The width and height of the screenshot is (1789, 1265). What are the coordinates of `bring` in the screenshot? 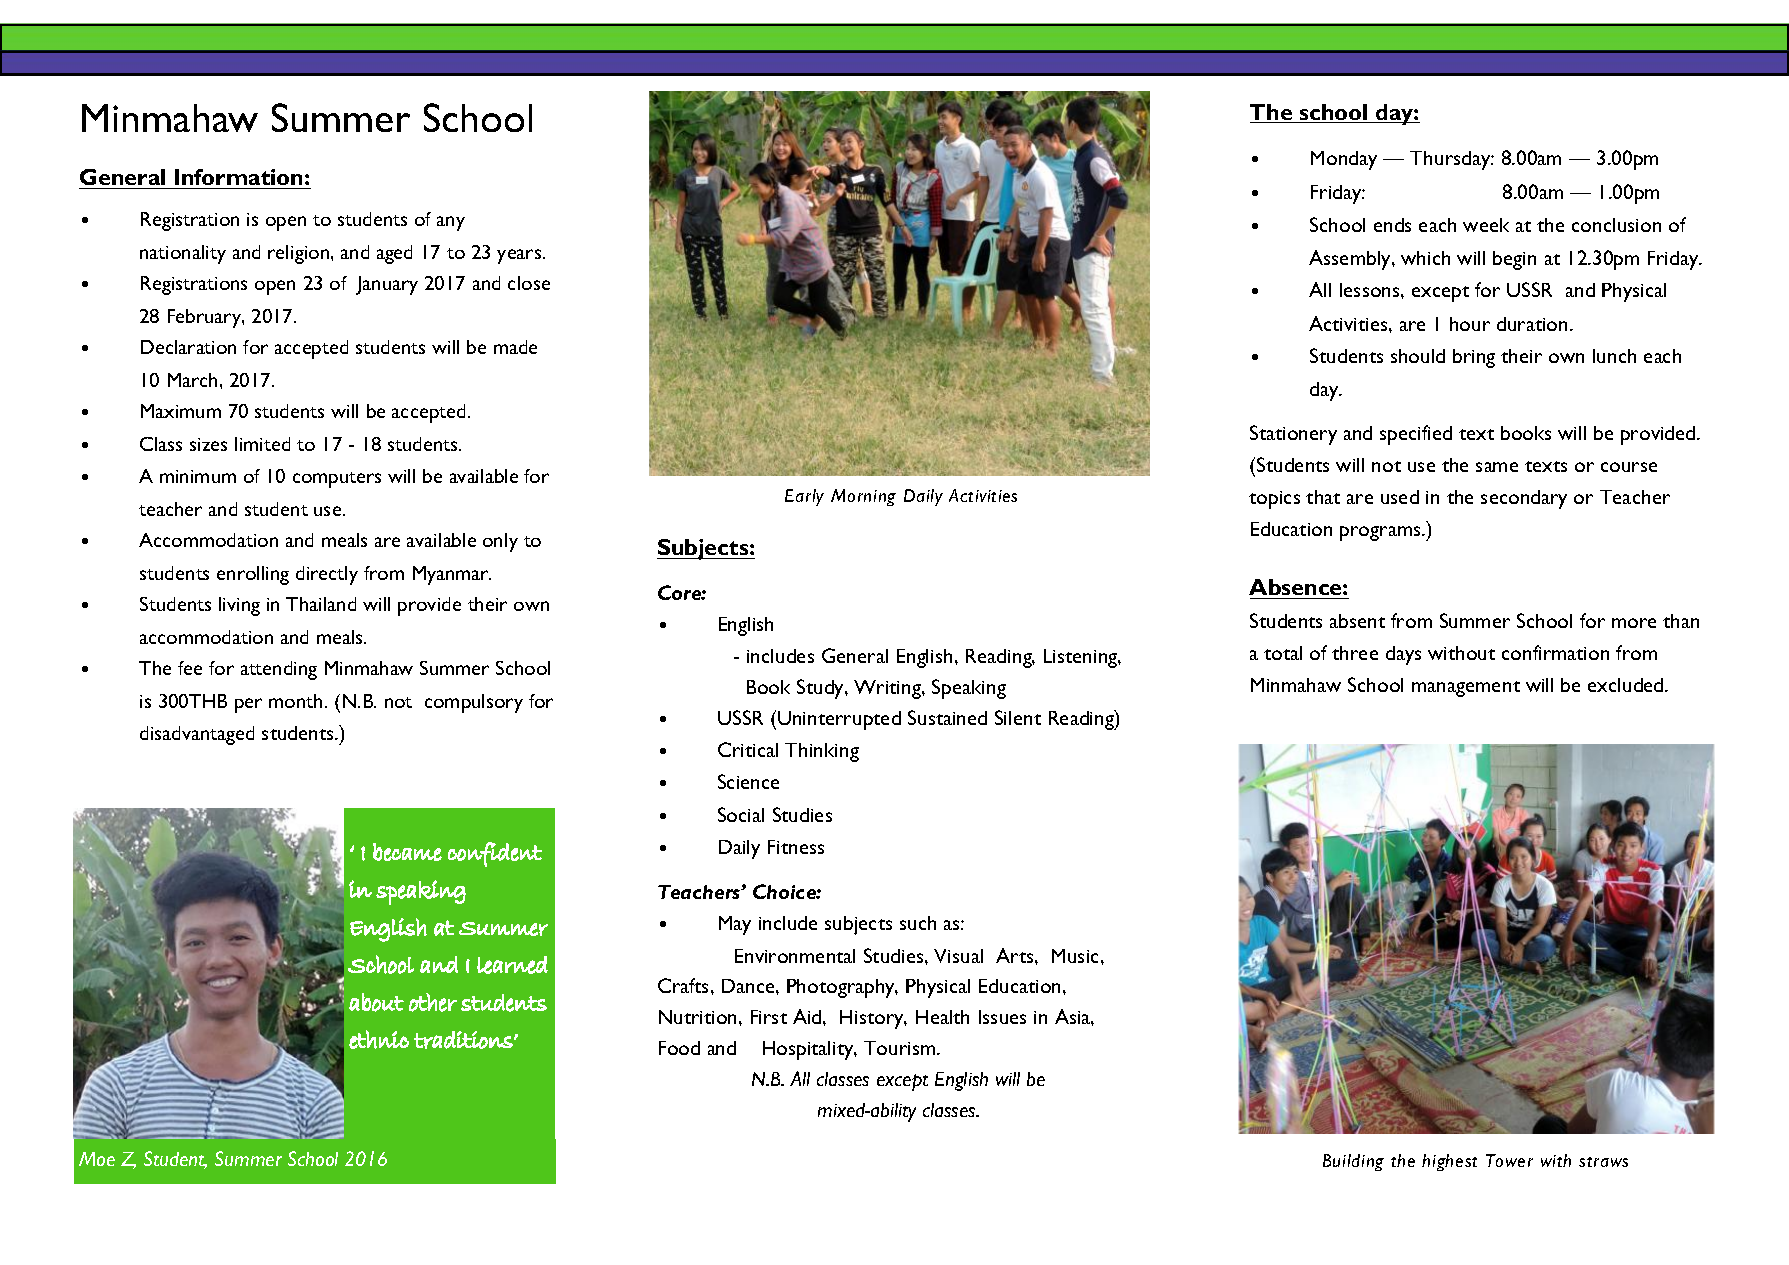 It's located at (1474, 358).
